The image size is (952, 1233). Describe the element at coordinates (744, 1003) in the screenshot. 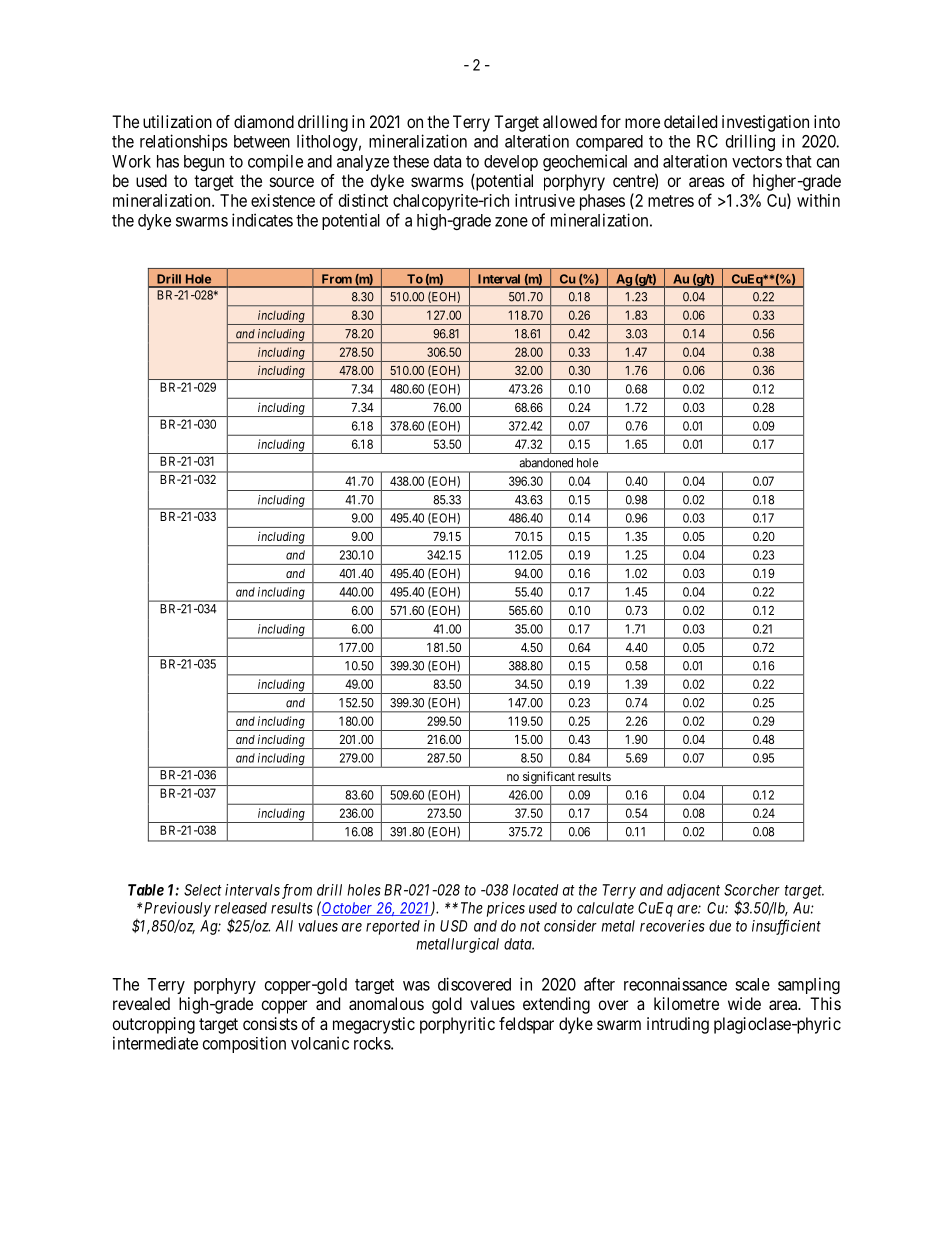

I see `wide` at that location.
